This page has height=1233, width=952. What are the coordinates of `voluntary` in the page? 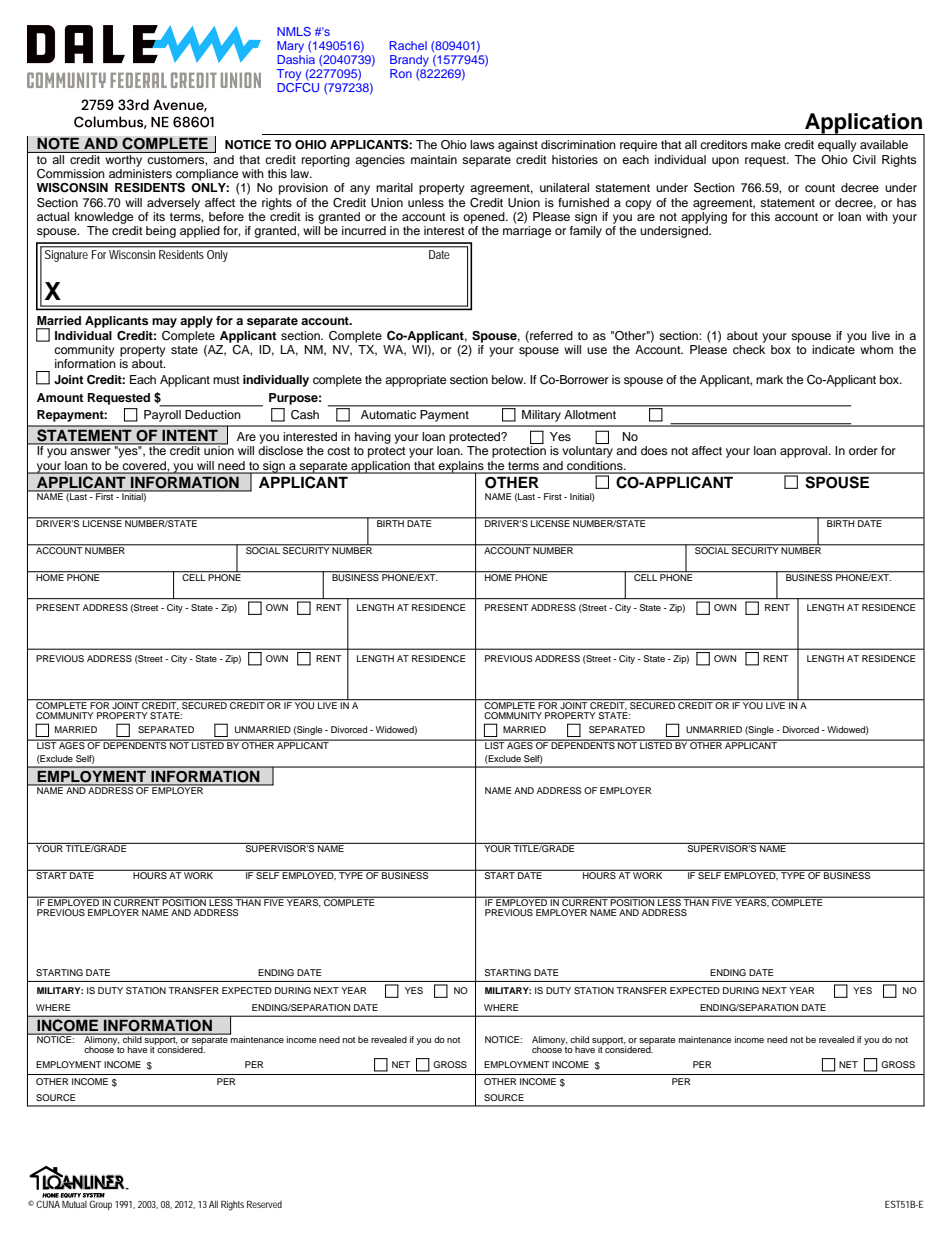 It's located at (587, 452).
